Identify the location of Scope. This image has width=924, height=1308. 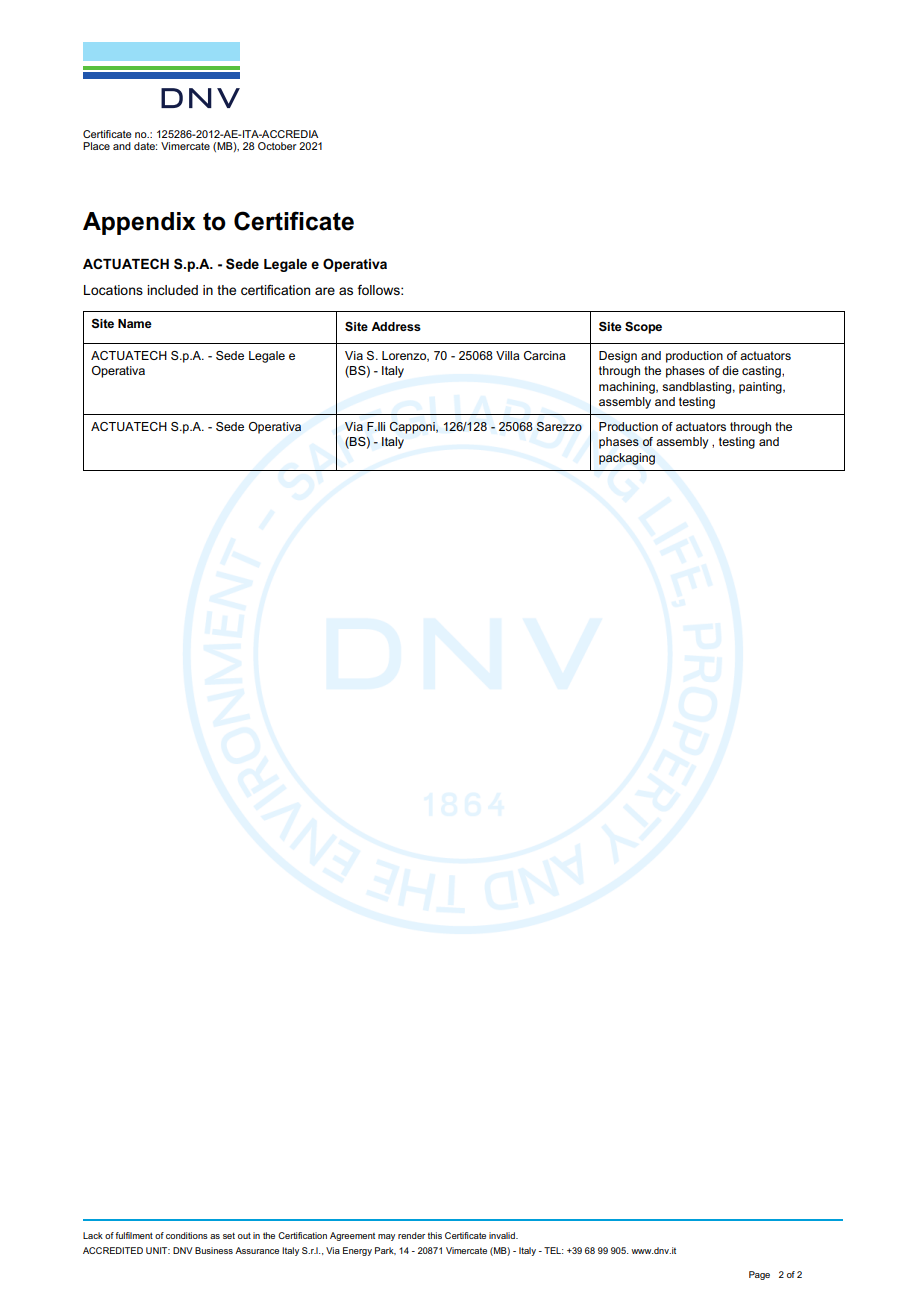
(643, 327).
